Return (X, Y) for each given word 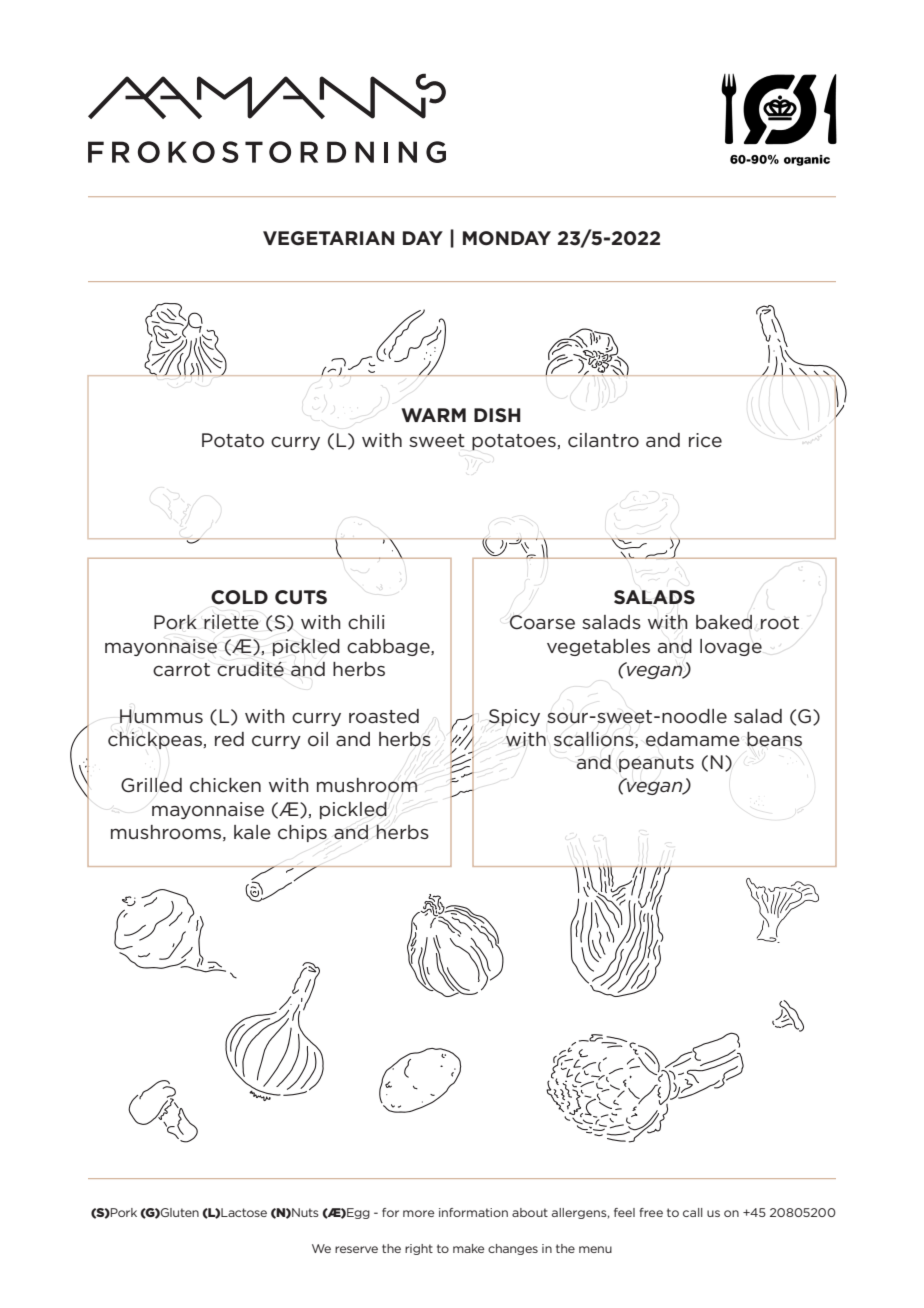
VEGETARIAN (328, 238)
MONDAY (507, 238)
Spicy (514, 717)
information (473, 1212)
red (229, 739)
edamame (693, 739)
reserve (356, 1249)
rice (705, 440)
